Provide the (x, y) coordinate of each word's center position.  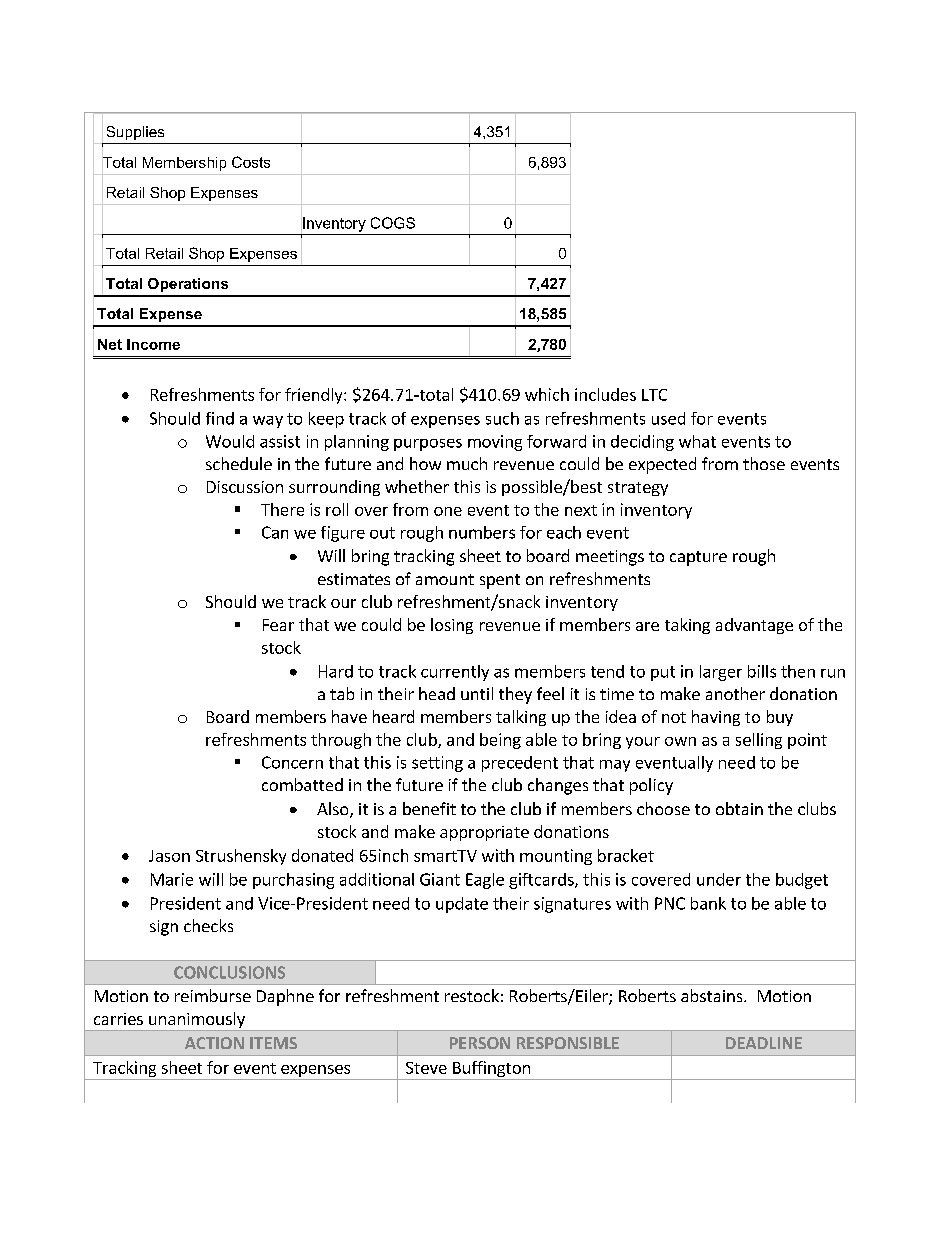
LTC (654, 395)
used (668, 418)
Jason (169, 856)
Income (153, 344)
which (547, 394)
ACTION (214, 1043)
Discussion (245, 487)
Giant (440, 879)
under (719, 879)
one (448, 511)
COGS (393, 223)
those (764, 463)
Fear (278, 625)
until (477, 693)
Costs (251, 162)
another (735, 693)
